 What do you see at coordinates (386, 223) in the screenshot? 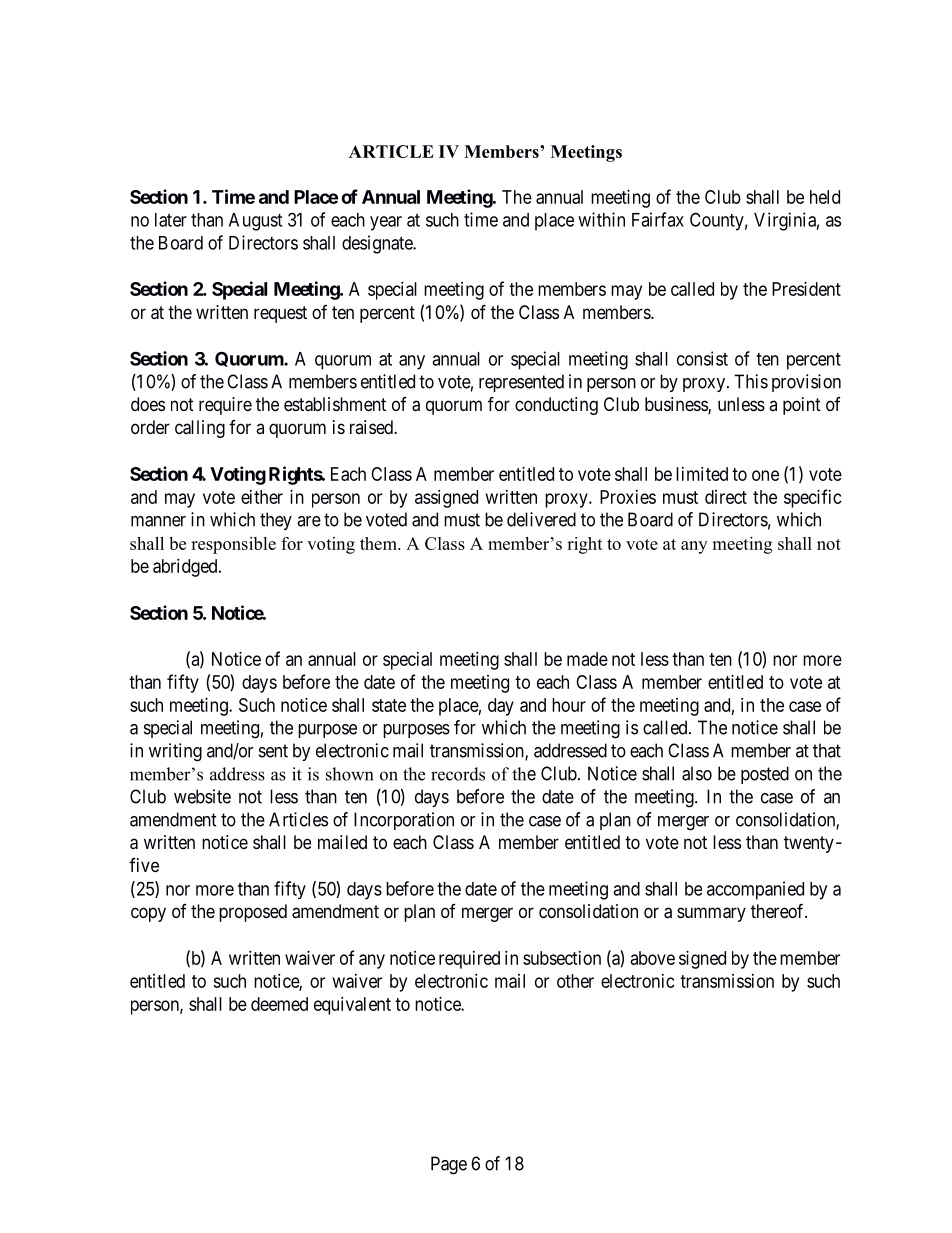
I see `year` at bounding box center [386, 223].
